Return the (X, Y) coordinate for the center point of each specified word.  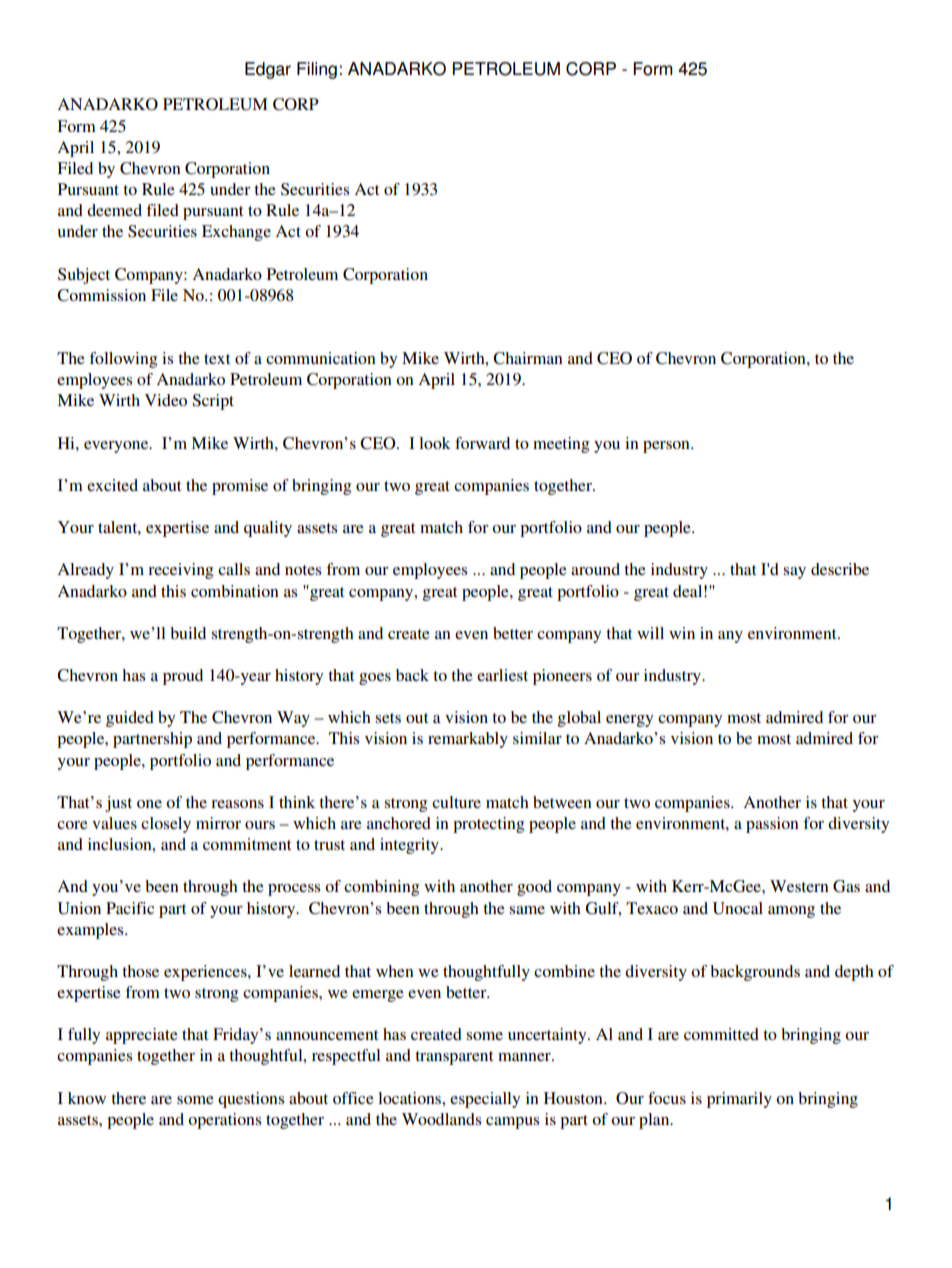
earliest (502, 675)
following (123, 360)
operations (224, 1121)
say (795, 573)
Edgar (268, 70)
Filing (317, 70)
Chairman (528, 358)
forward (482, 443)
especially (485, 1100)
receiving (180, 571)
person (667, 447)
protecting (488, 825)
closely (166, 825)
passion (772, 825)
